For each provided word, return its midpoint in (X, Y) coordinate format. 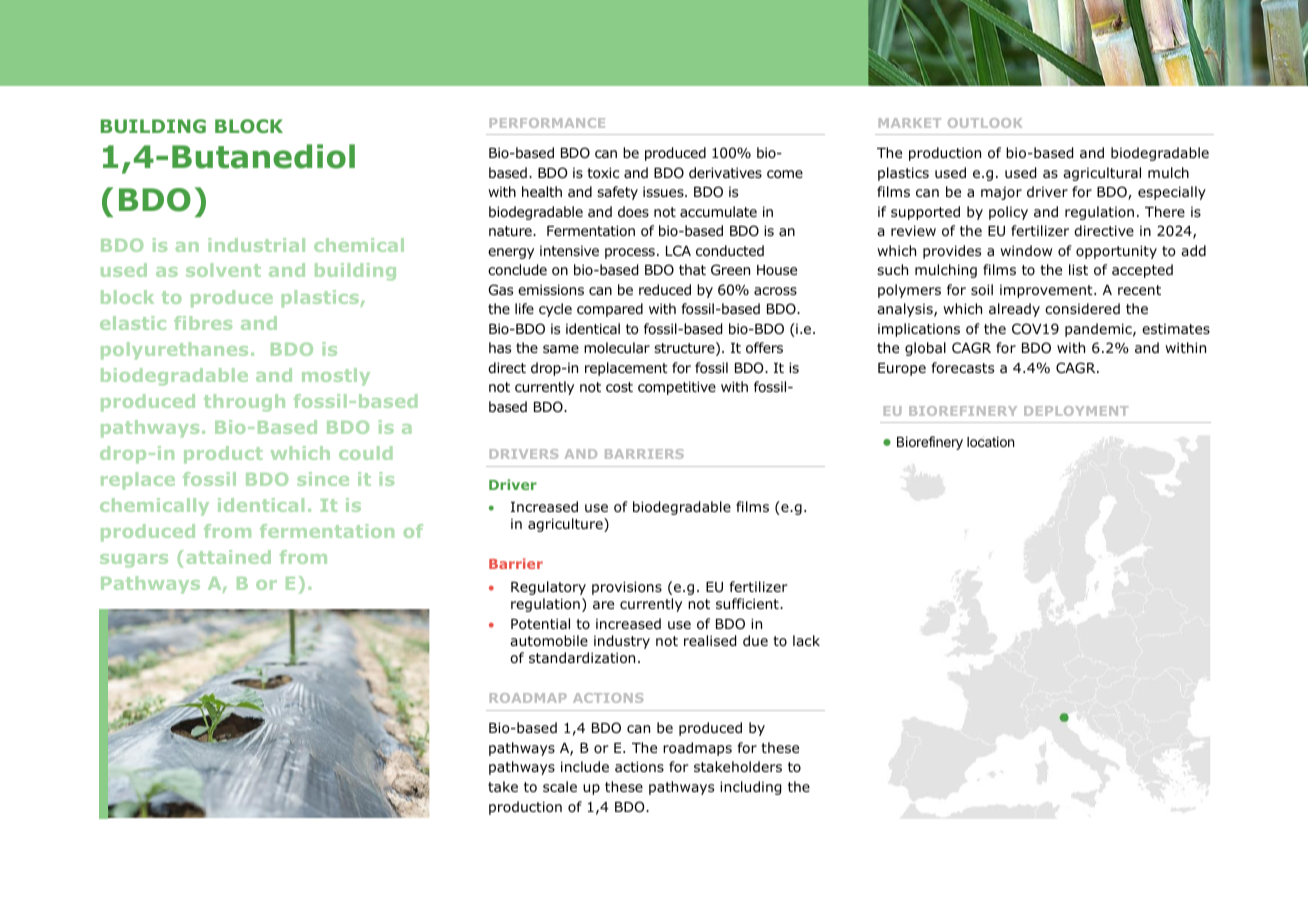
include (585, 766)
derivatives (725, 172)
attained (229, 557)
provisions (627, 588)
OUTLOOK (985, 123)
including (750, 788)
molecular (617, 347)
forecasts (963, 368)
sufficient (748, 603)
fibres (203, 323)
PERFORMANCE (547, 123)
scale (560, 786)
